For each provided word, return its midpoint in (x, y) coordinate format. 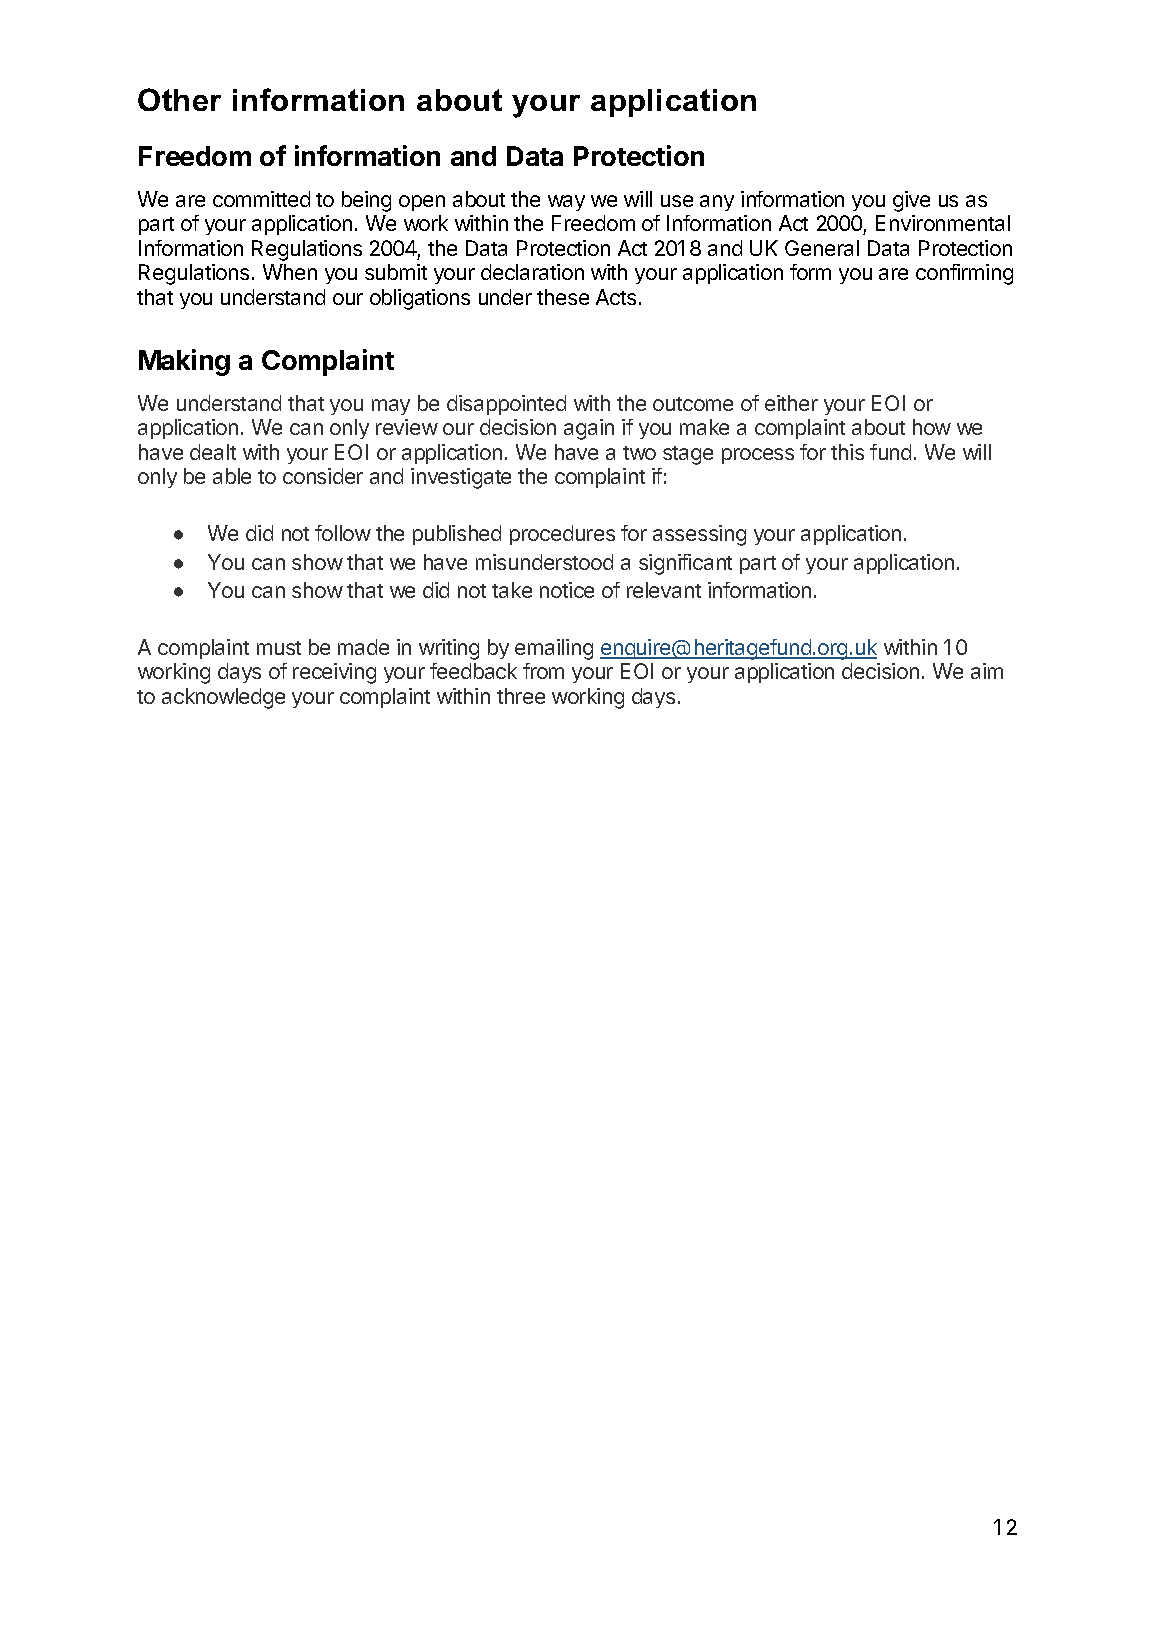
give (911, 201)
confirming (964, 274)
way (566, 203)
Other (179, 99)
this (847, 452)
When (290, 272)
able (232, 476)
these (563, 297)
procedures (562, 535)
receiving (334, 673)
